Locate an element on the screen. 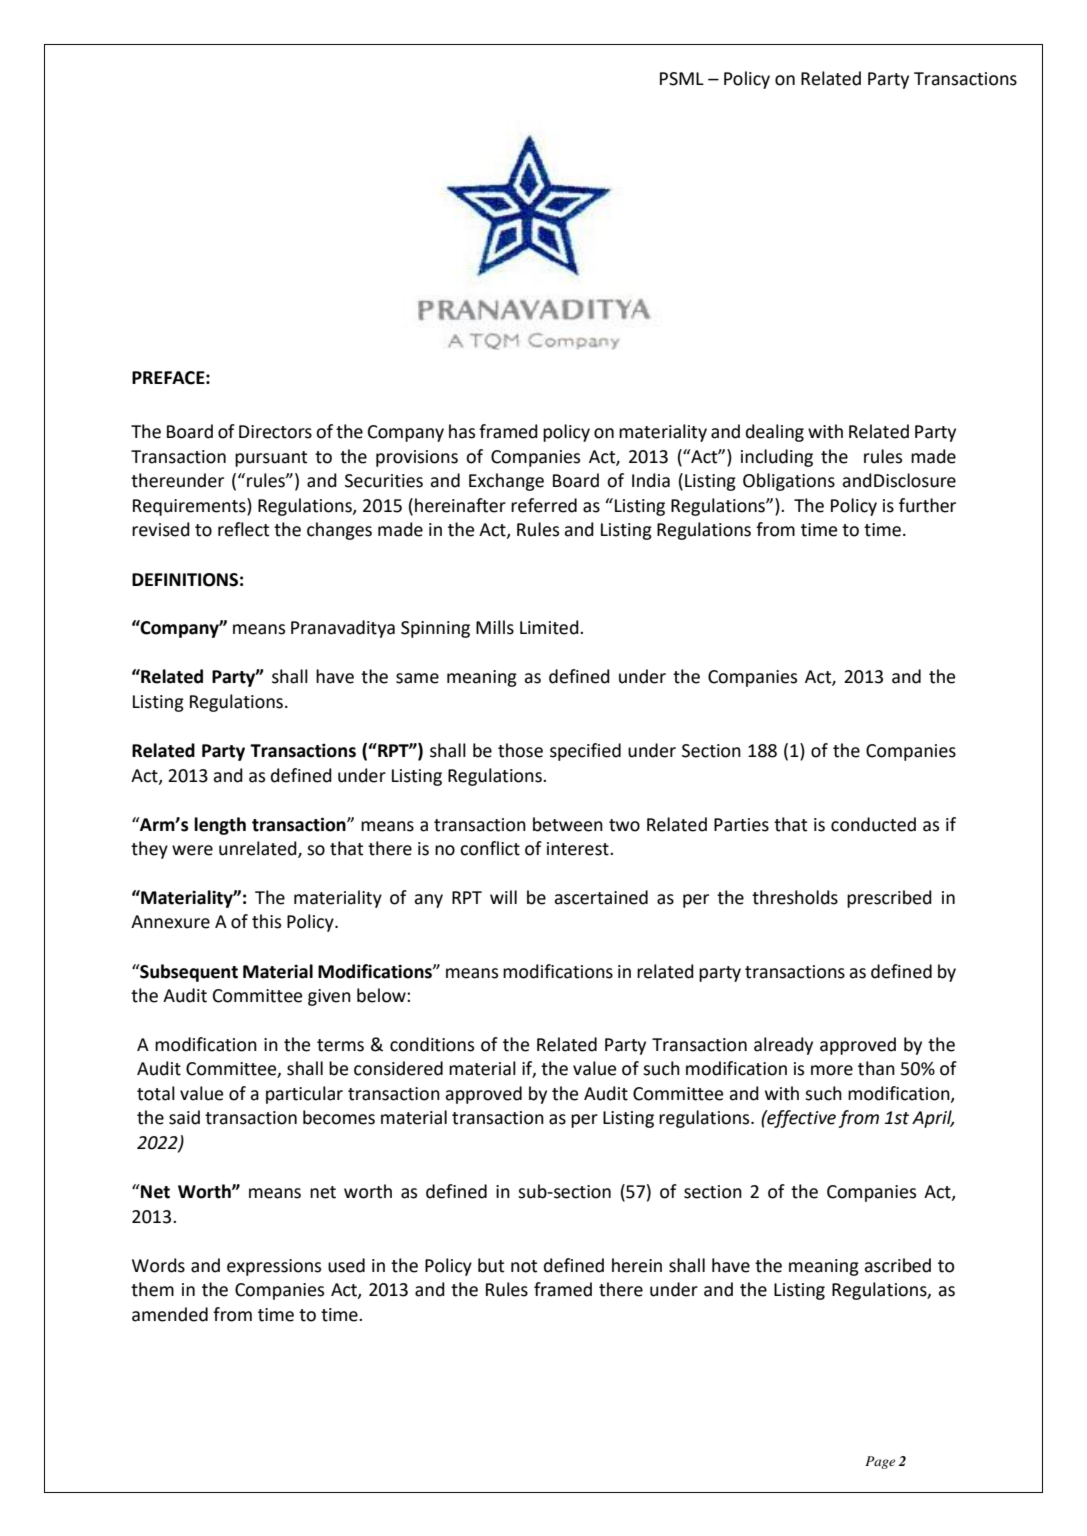 This screenshot has height=1536, width=1087. this is located at coordinates (266, 921).
